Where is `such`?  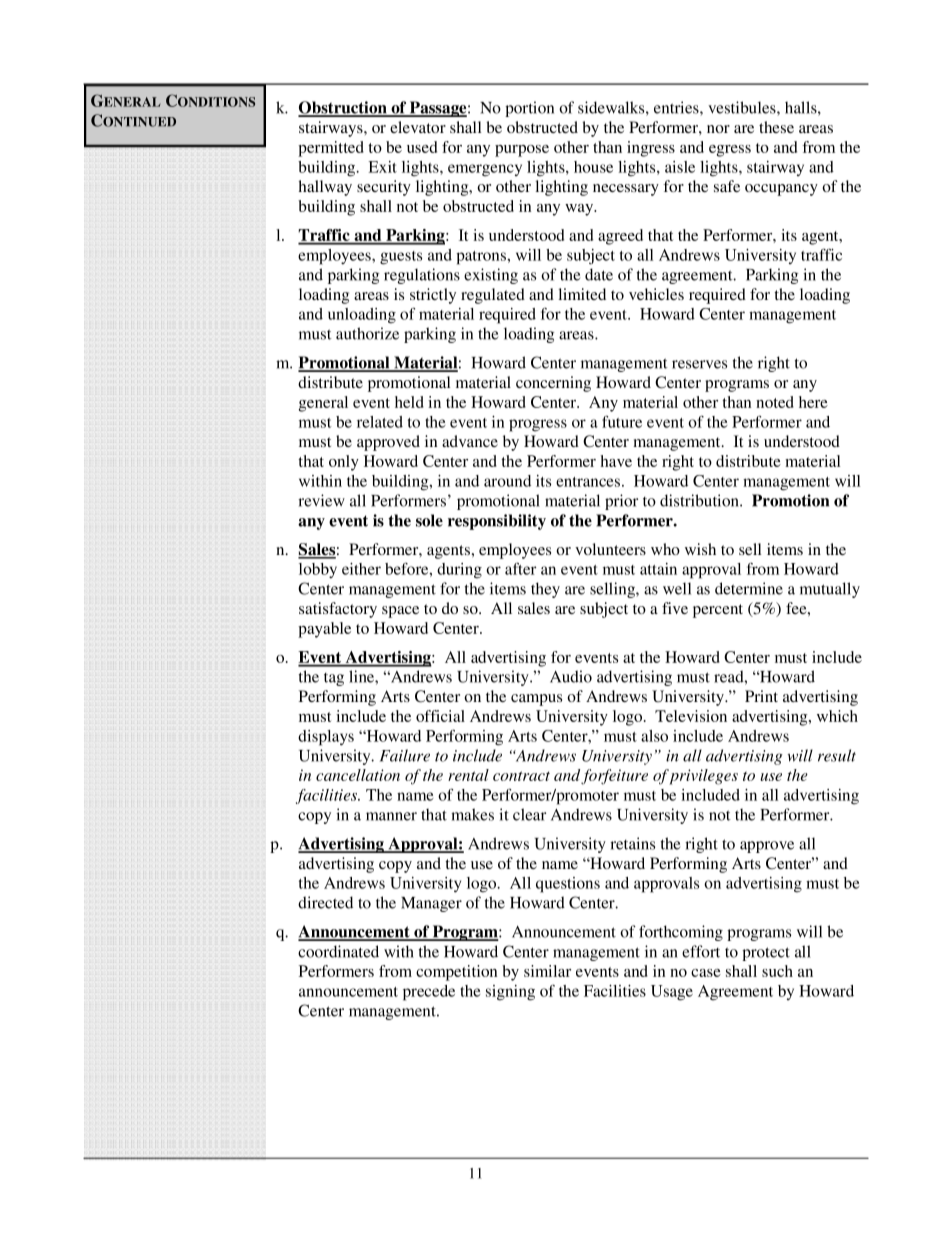 such is located at coordinates (777, 971).
